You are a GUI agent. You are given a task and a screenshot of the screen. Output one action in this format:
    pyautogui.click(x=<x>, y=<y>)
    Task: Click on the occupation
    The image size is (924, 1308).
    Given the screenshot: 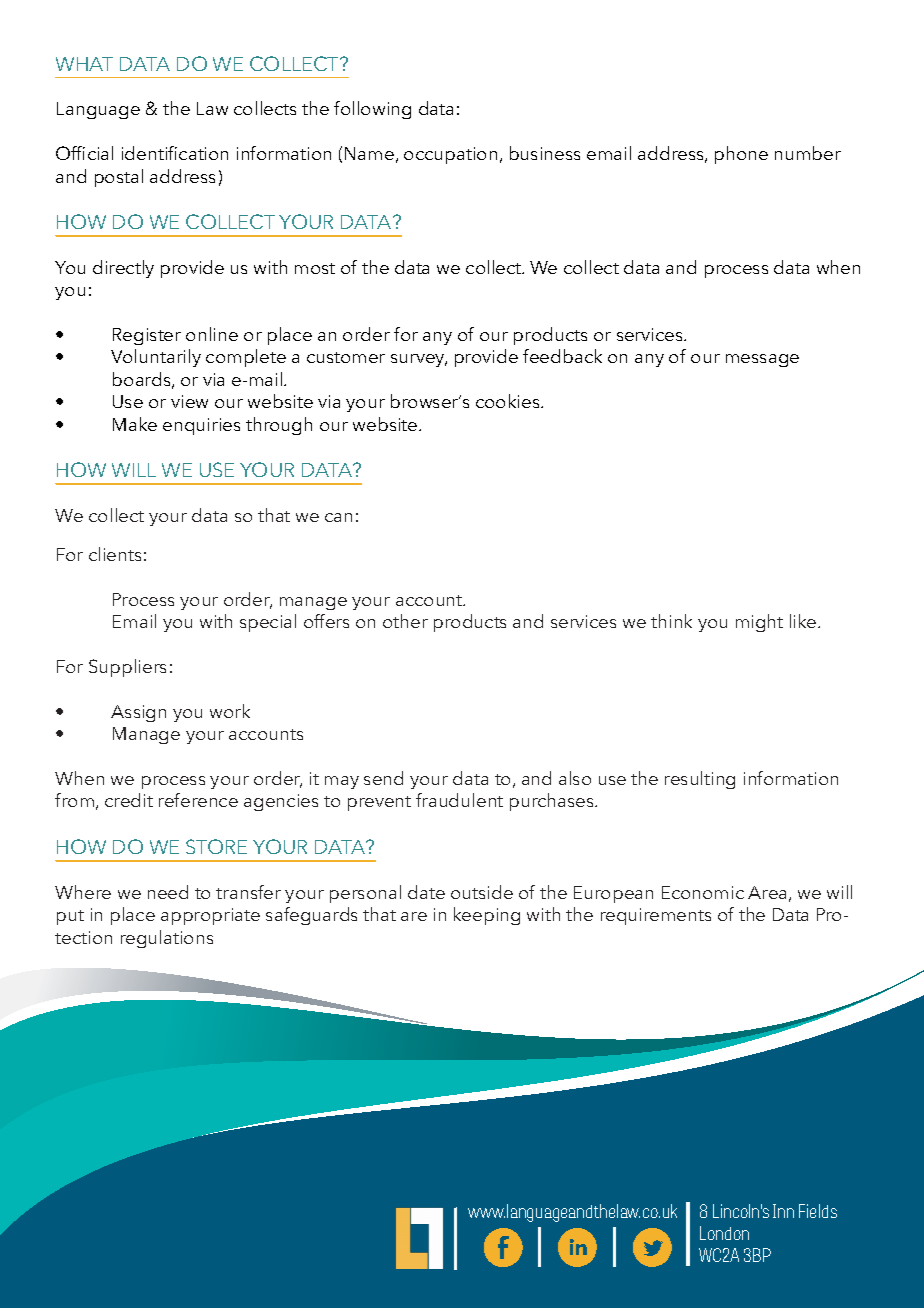 What is the action you would take?
    pyautogui.click(x=450, y=155)
